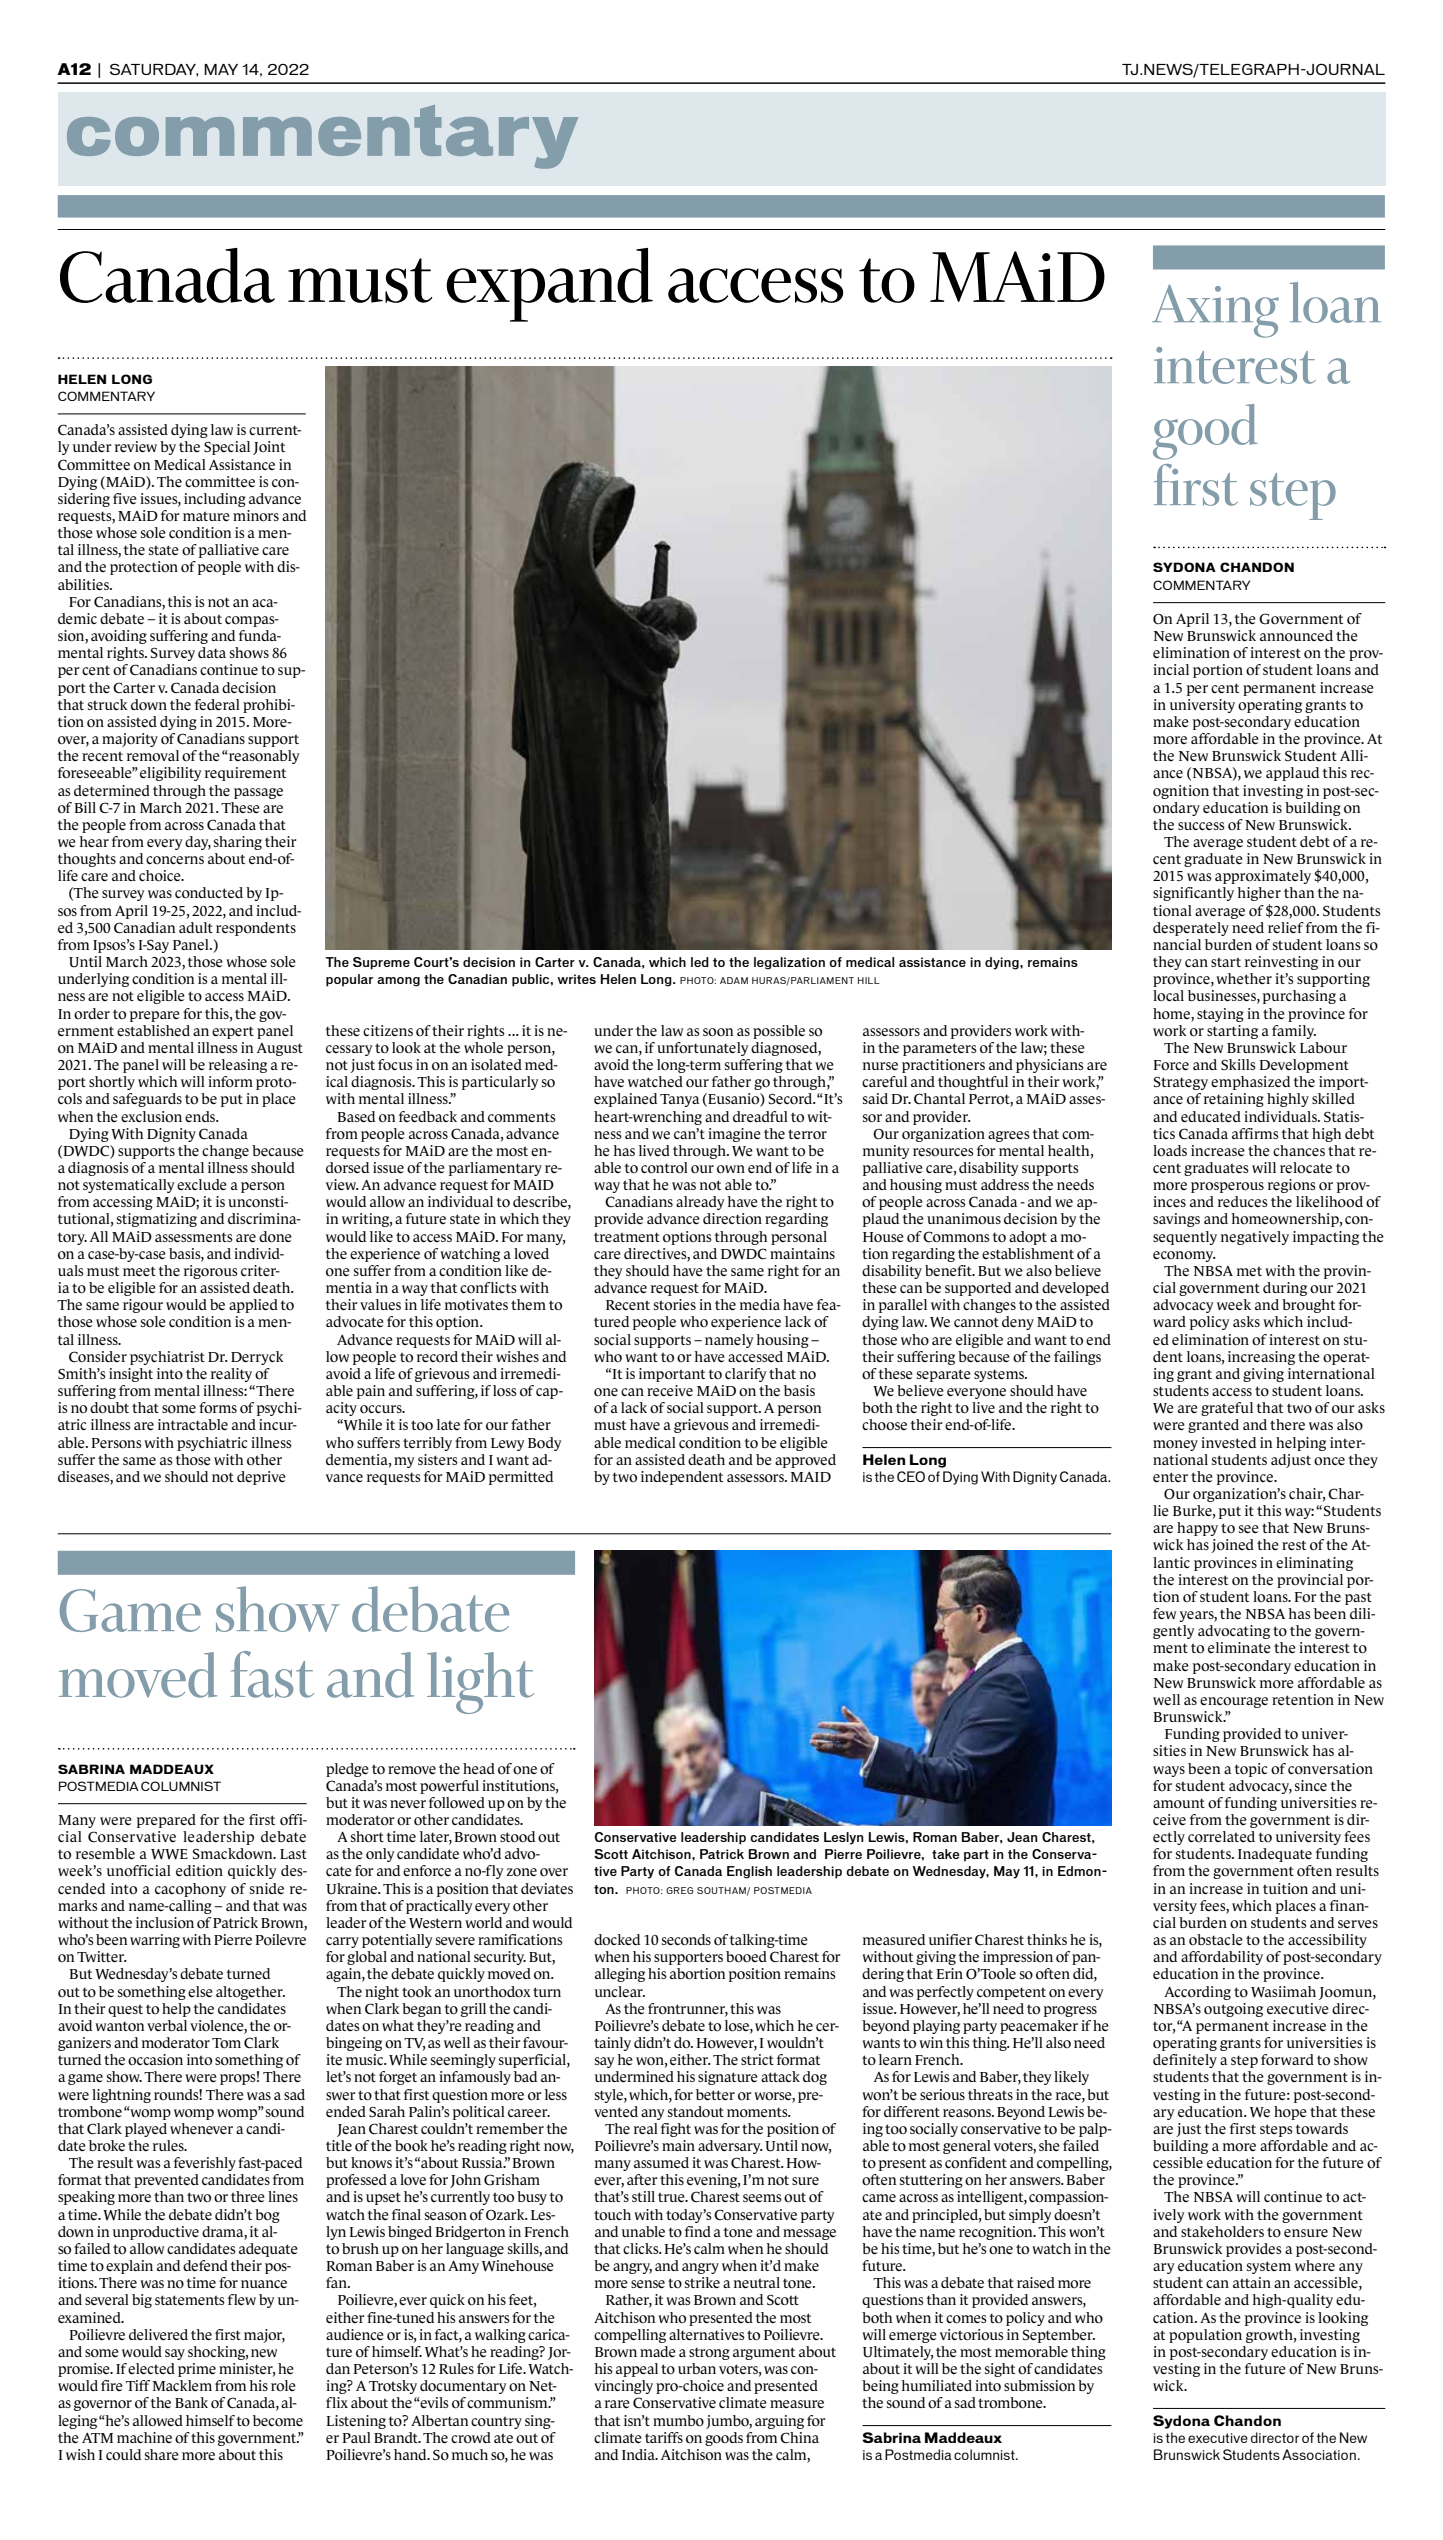 This image has height=2540, width=1443. I want to click on expand, so click(549, 285).
